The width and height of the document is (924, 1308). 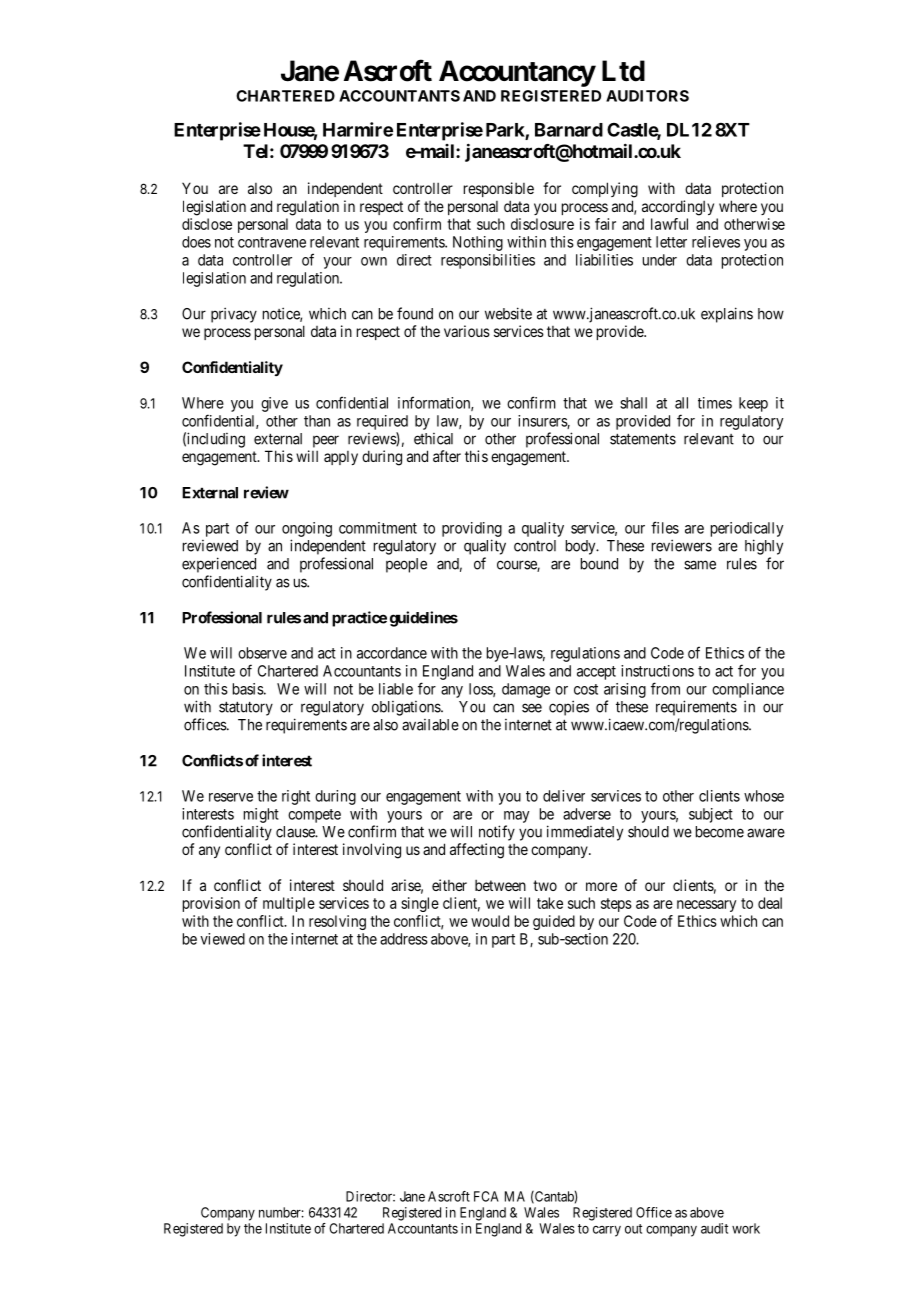 What do you see at coordinates (296, 797) in the document?
I see `right` at bounding box center [296, 797].
